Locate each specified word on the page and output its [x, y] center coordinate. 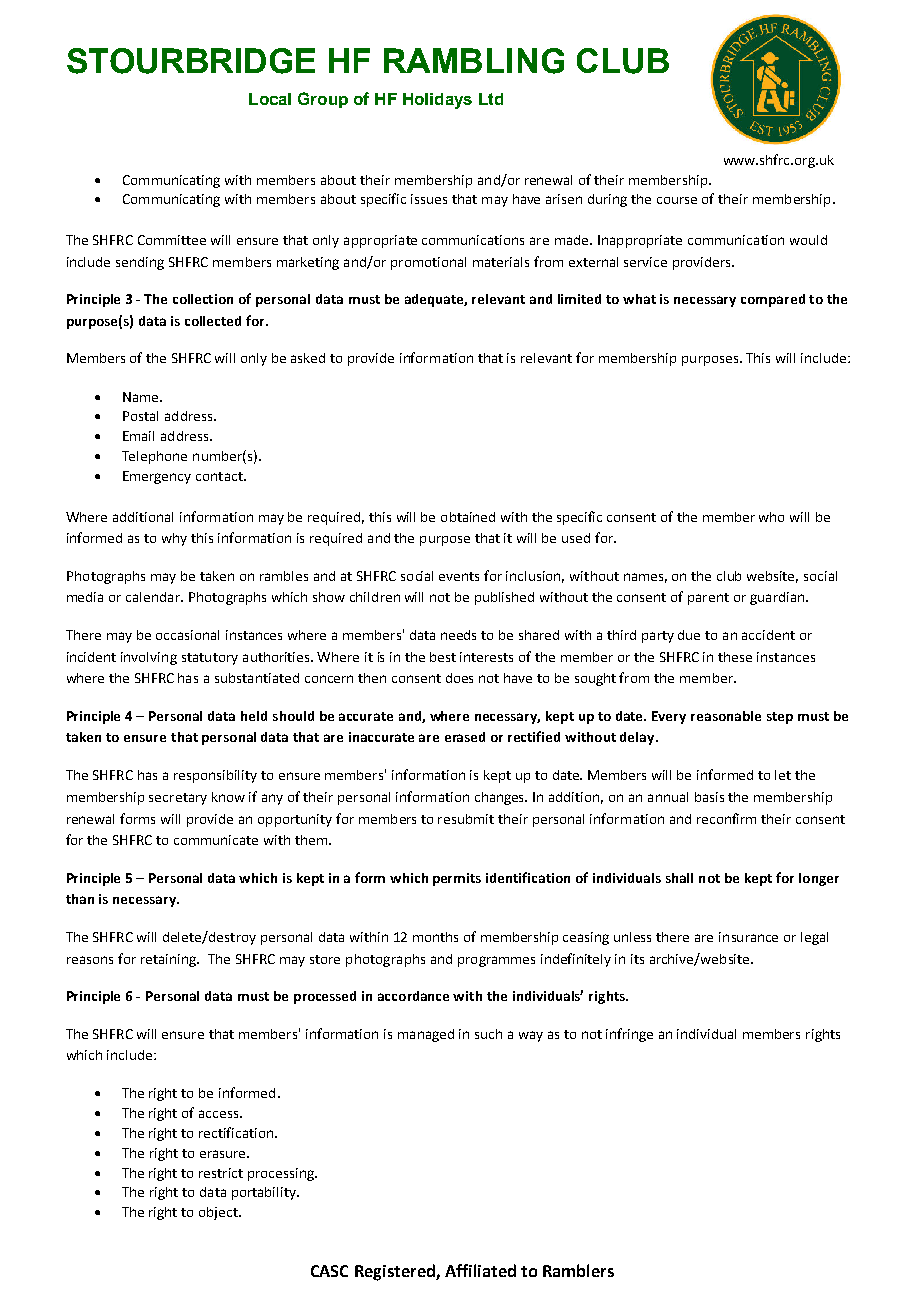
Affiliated [480, 1270]
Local [270, 99]
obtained [468, 517]
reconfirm [726, 818]
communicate [216, 840]
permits [457, 879]
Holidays [437, 101]
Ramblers [578, 1270]
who [771, 517]
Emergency [157, 477]
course [677, 200]
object [219, 1213]
